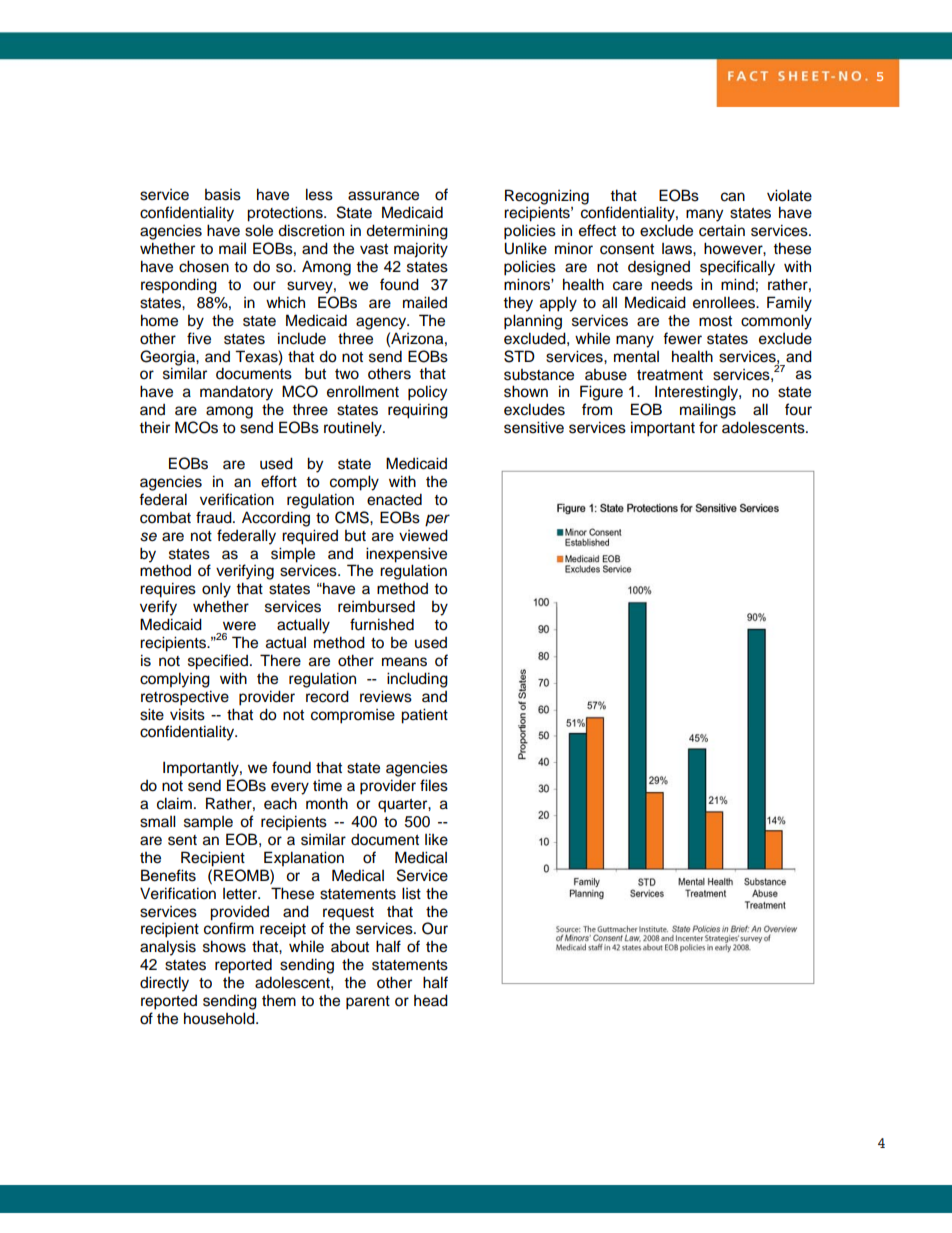  Describe the element at coordinates (236, 393) in the image. I see `mandatory` at that location.
